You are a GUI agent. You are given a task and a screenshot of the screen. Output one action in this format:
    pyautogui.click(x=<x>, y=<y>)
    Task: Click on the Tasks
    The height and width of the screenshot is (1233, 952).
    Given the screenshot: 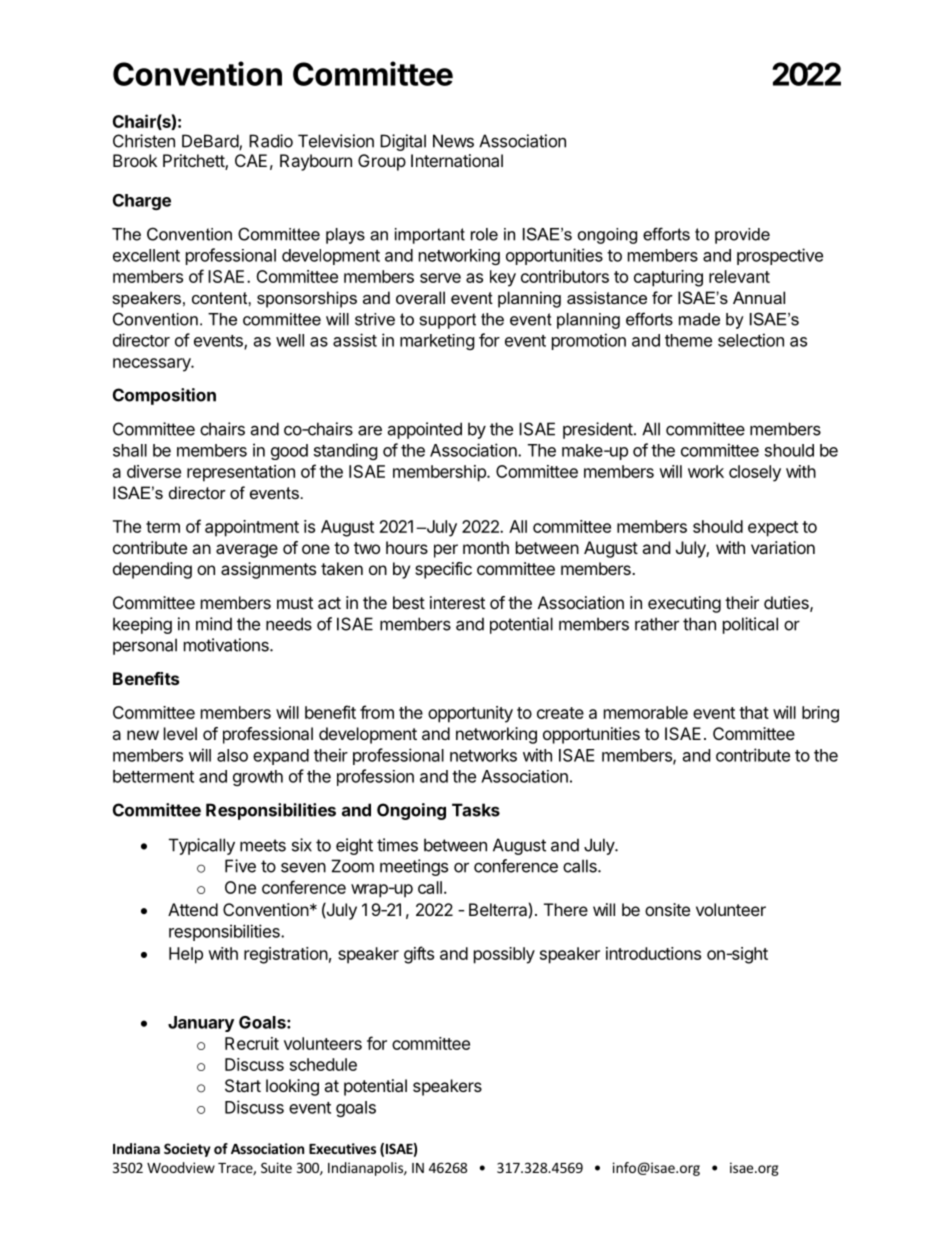 What is the action you would take?
    pyautogui.click(x=476, y=810)
